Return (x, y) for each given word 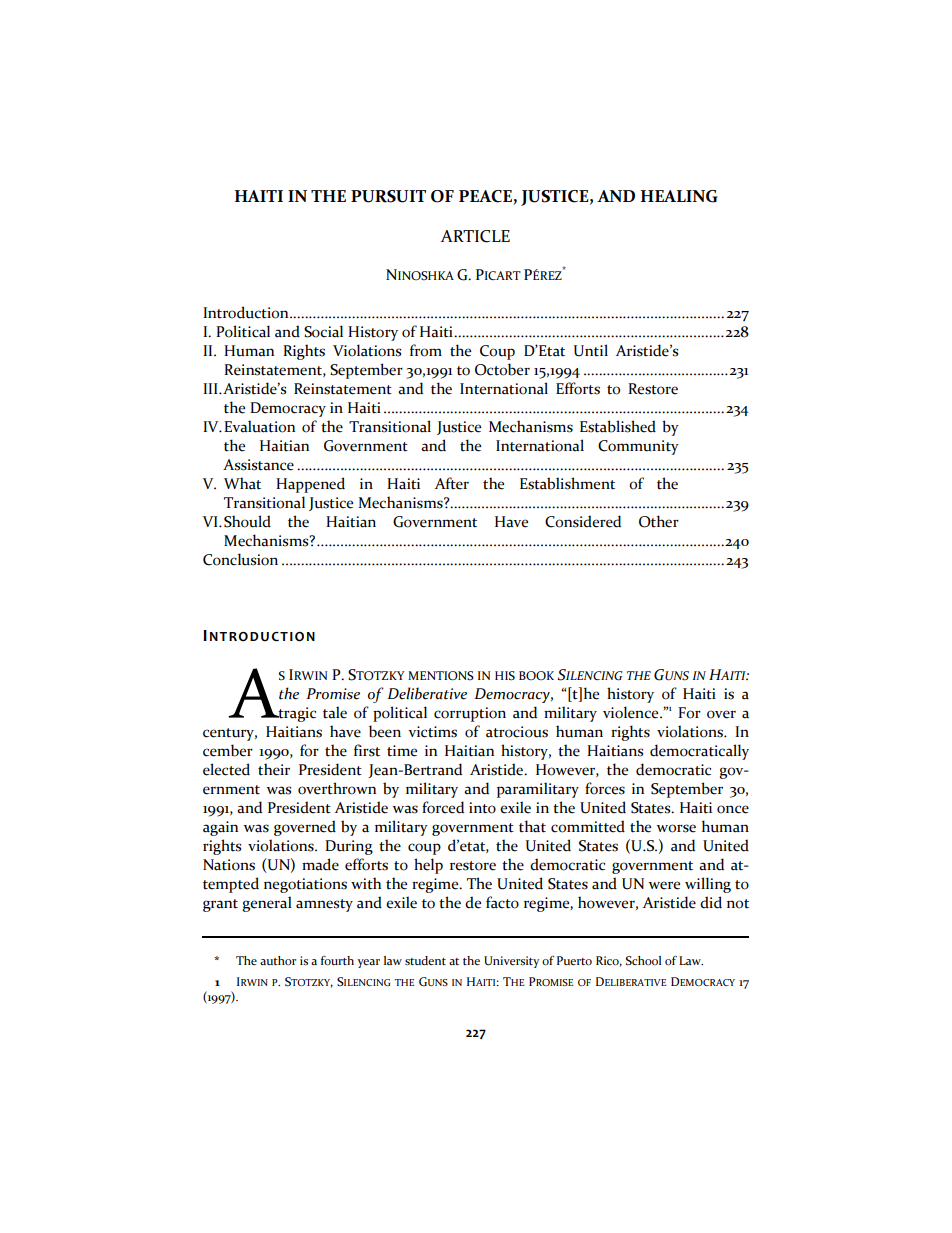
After (452, 483)
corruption (470, 714)
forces (605, 788)
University (511, 962)
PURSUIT (388, 196)
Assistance (258, 465)
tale (335, 712)
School (643, 961)
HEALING (679, 196)
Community (638, 447)
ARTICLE (475, 236)
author (278, 960)
